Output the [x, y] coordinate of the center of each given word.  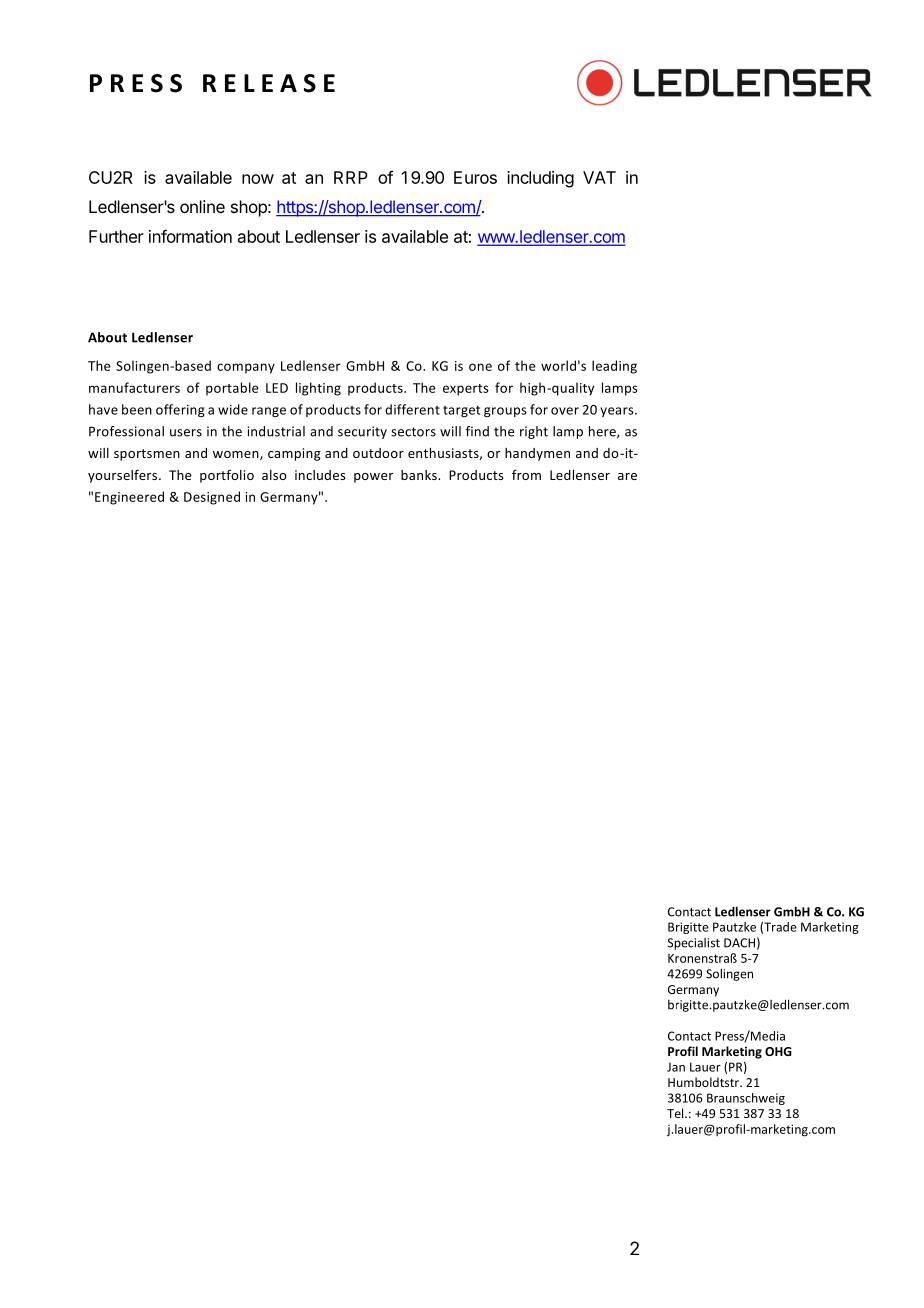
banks [420, 475]
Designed [212, 498]
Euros [475, 177]
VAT [599, 177]
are [627, 476]
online [202, 206]
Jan [676, 1067]
